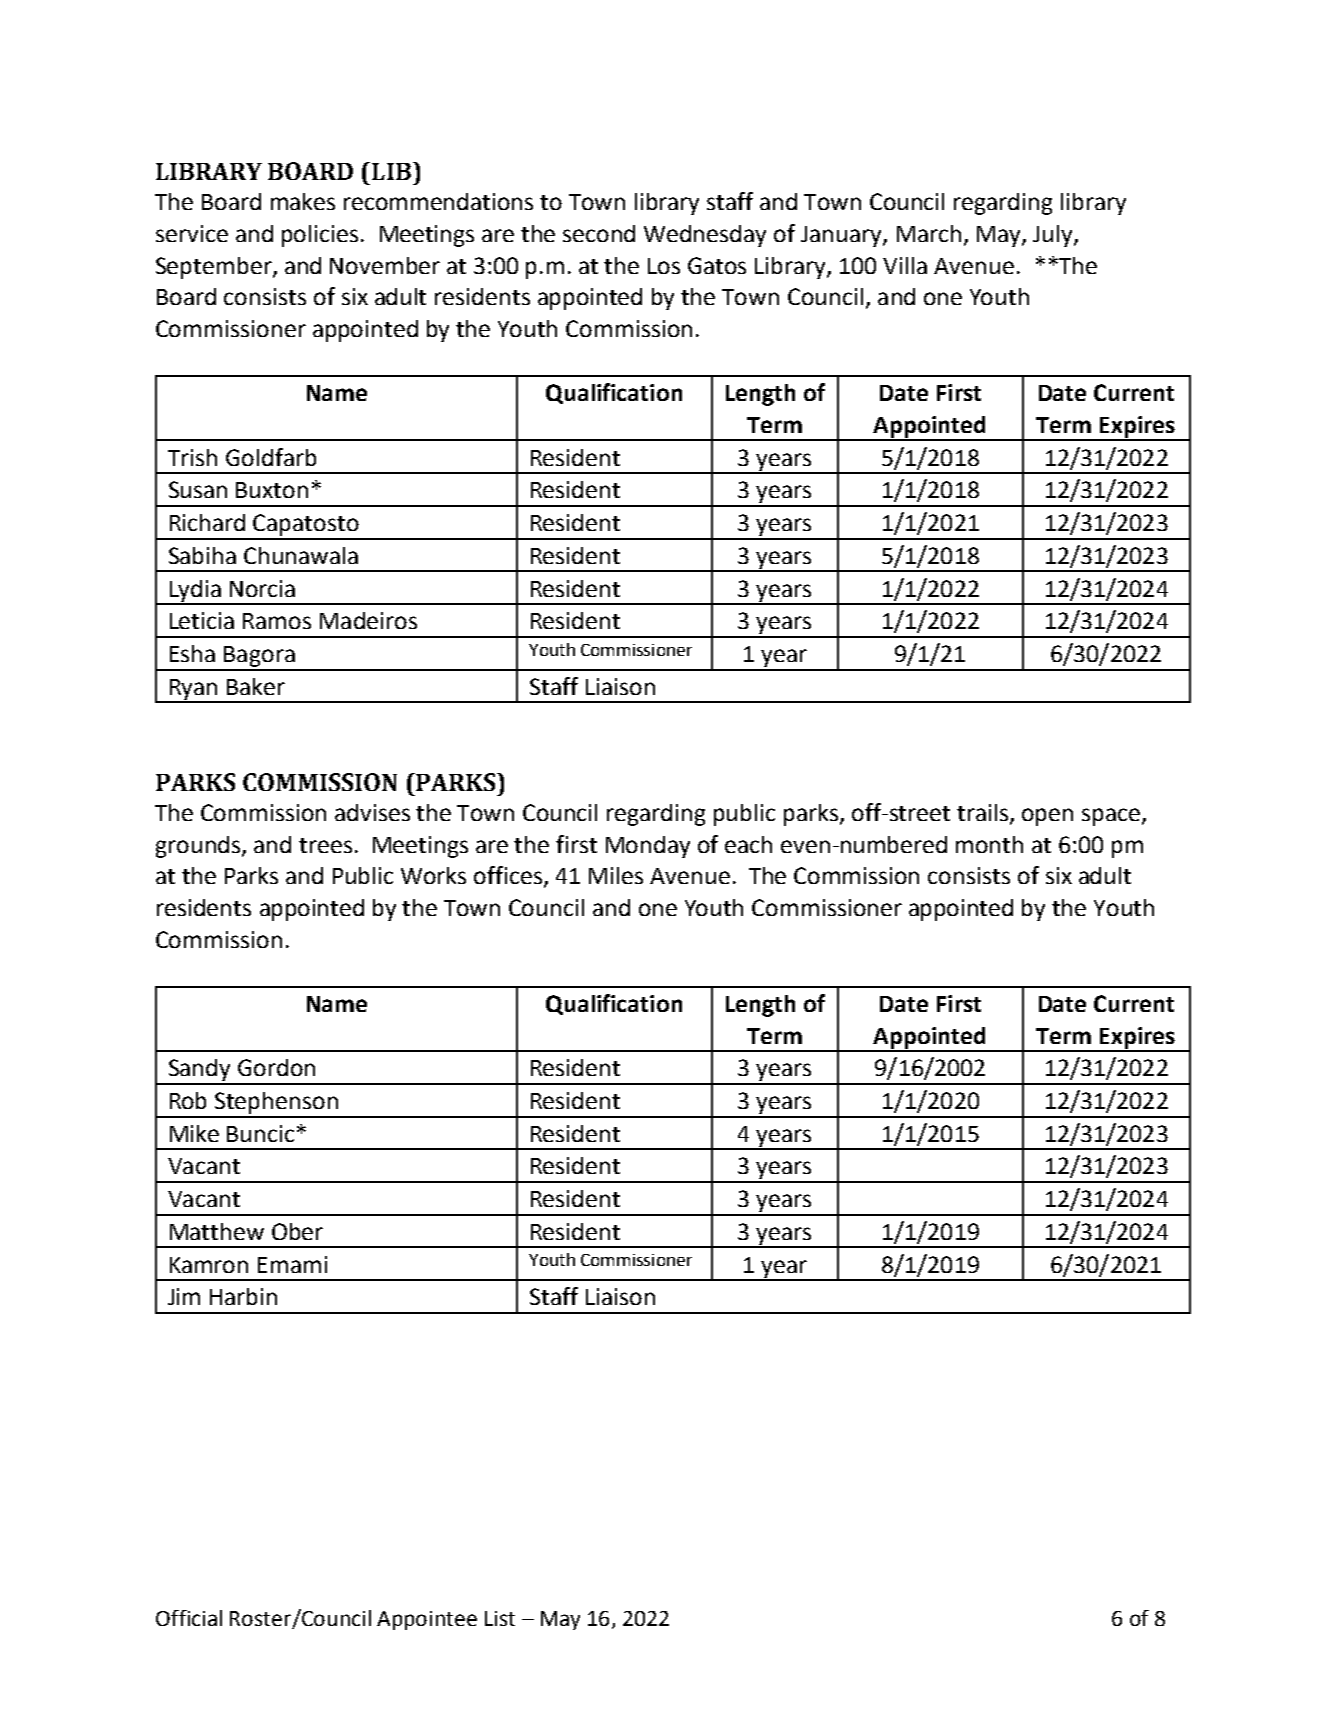  What do you see at coordinates (189, 1618) in the image?
I see `Official` at bounding box center [189, 1618].
